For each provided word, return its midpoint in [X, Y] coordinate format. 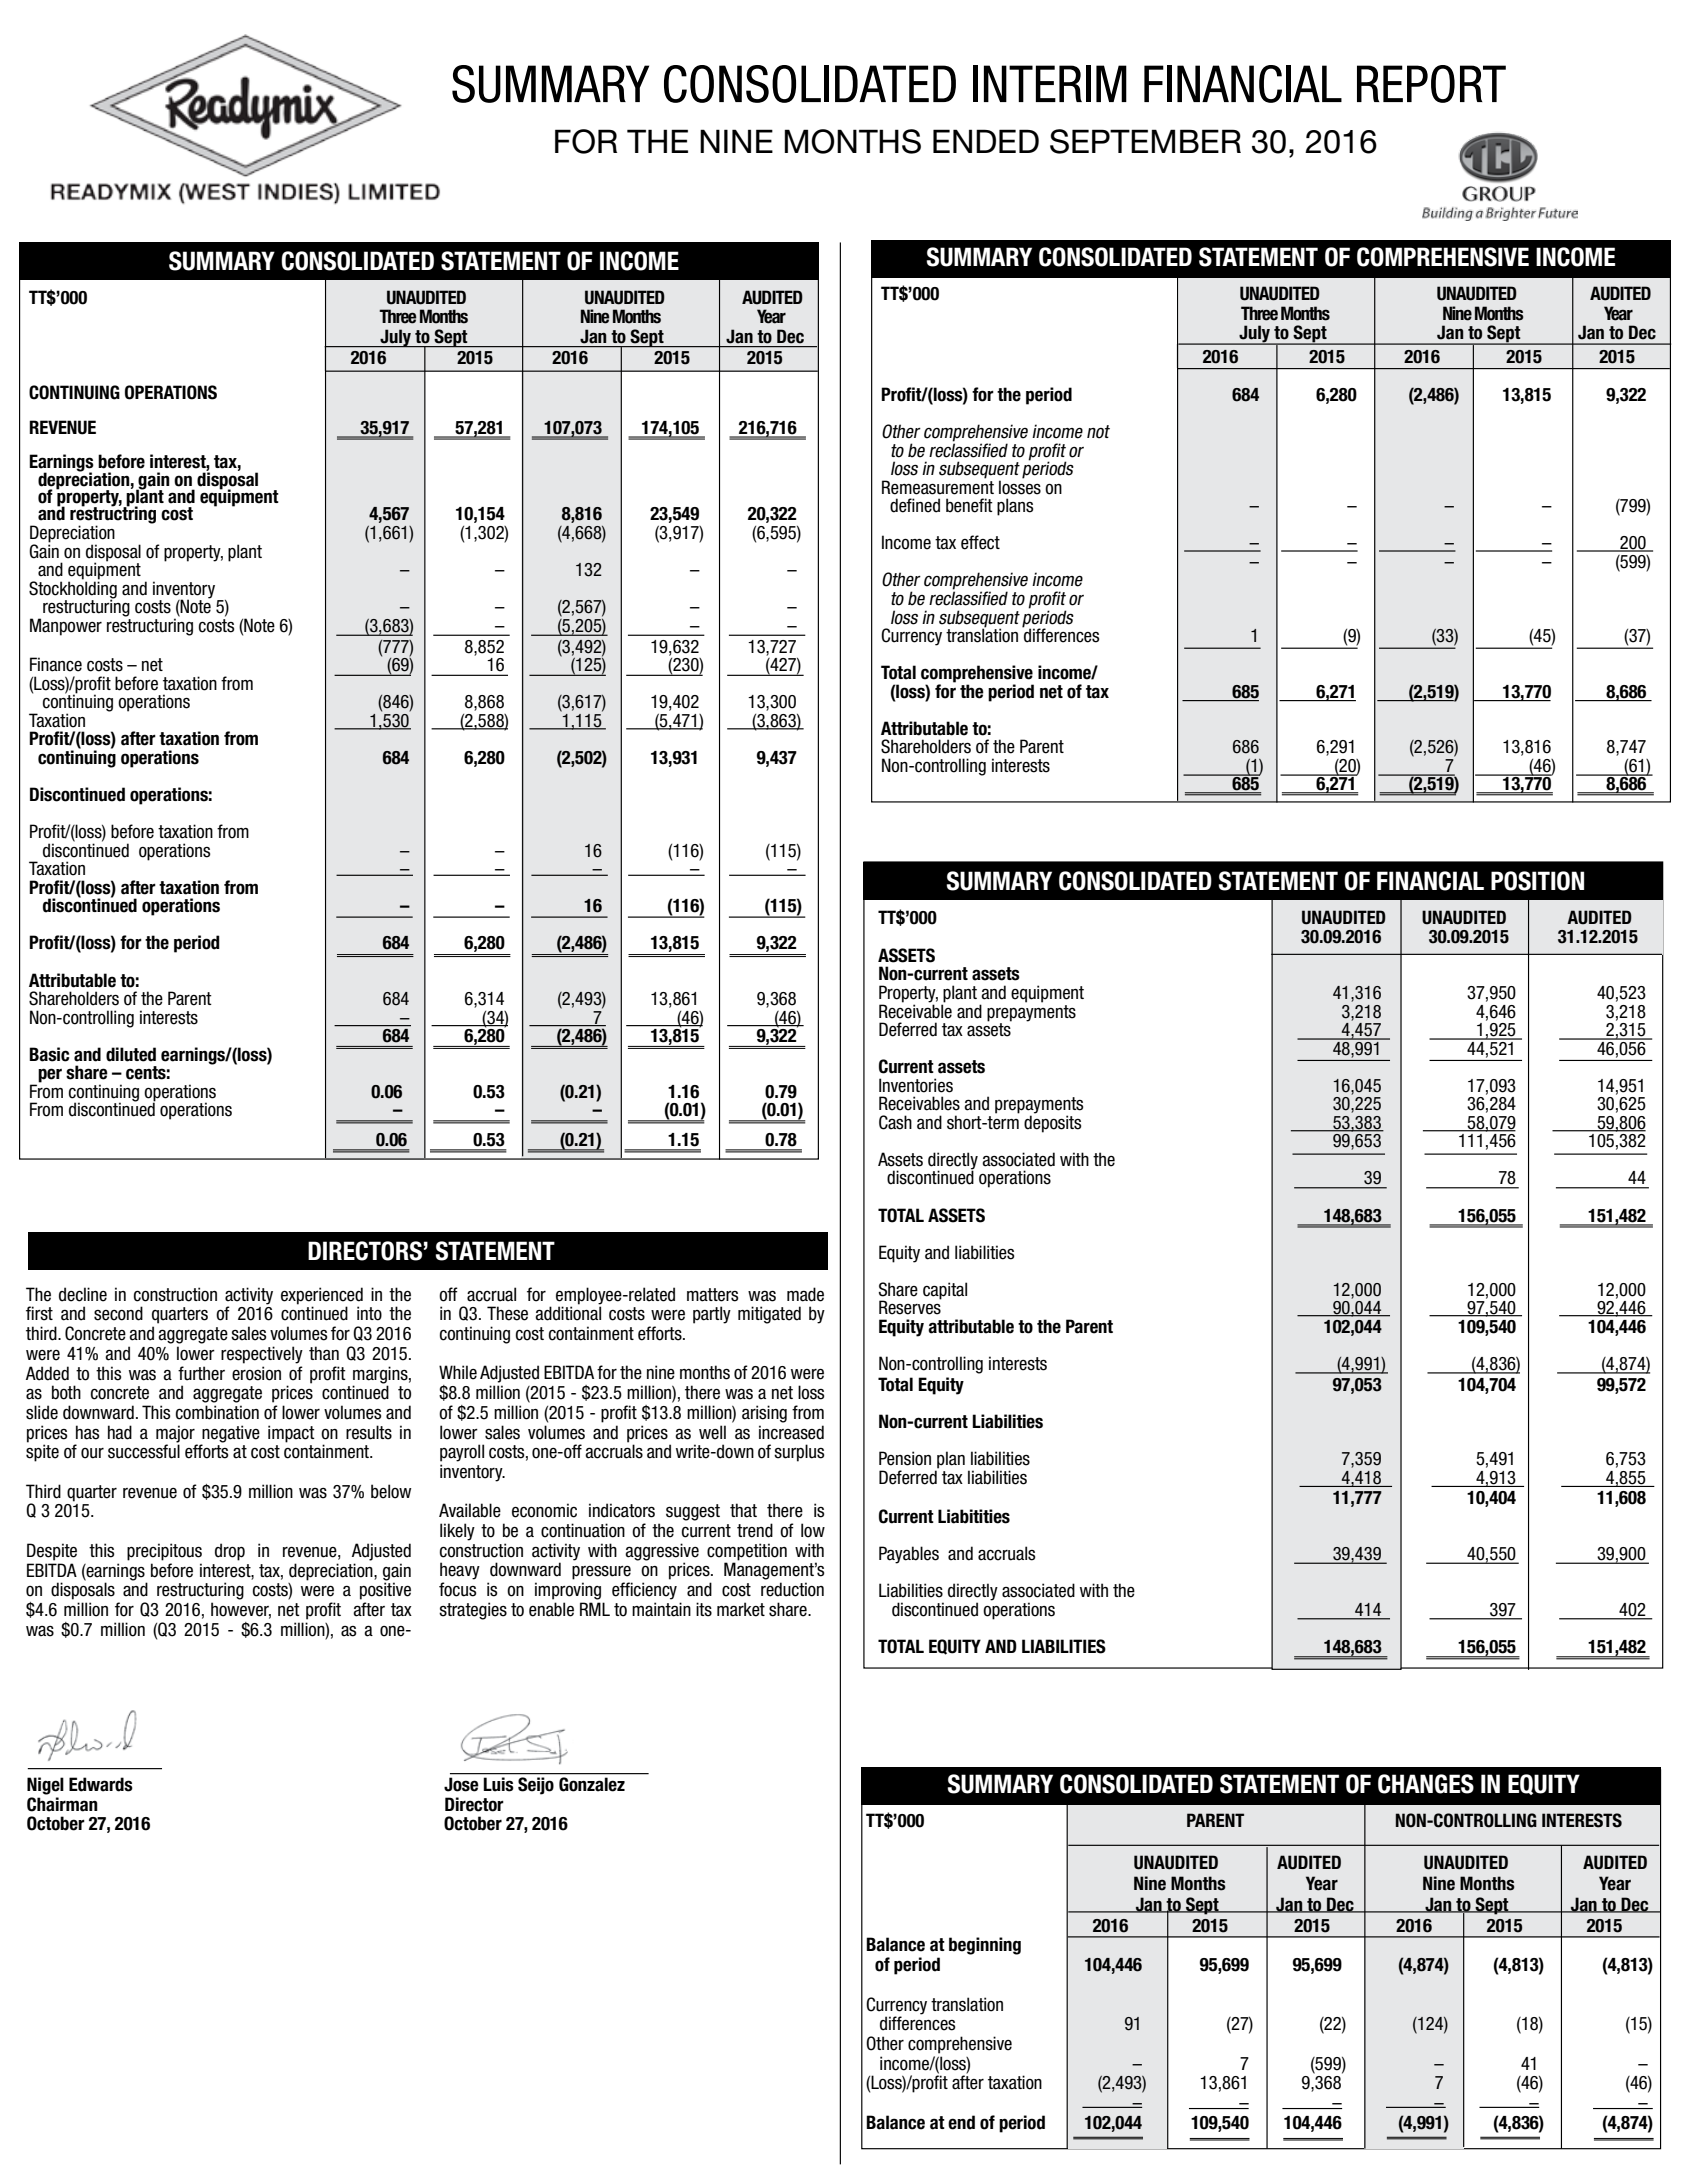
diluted [131, 1054]
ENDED [986, 141]
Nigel [45, 1786]
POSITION [1537, 881]
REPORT [1431, 84]
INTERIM [1050, 83]
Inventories [916, 1085]
